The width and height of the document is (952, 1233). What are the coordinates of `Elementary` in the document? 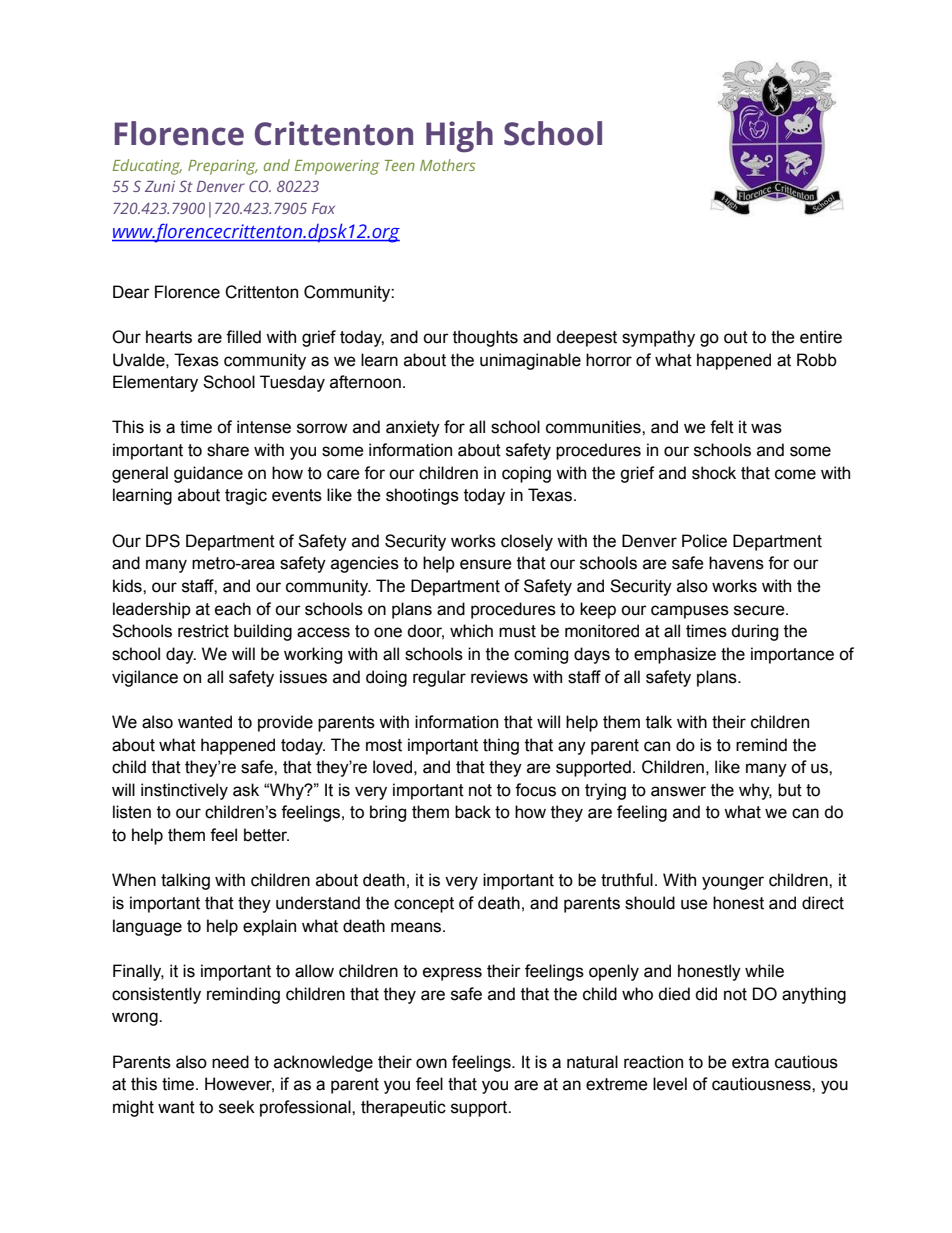 It's located at (155, 383).
